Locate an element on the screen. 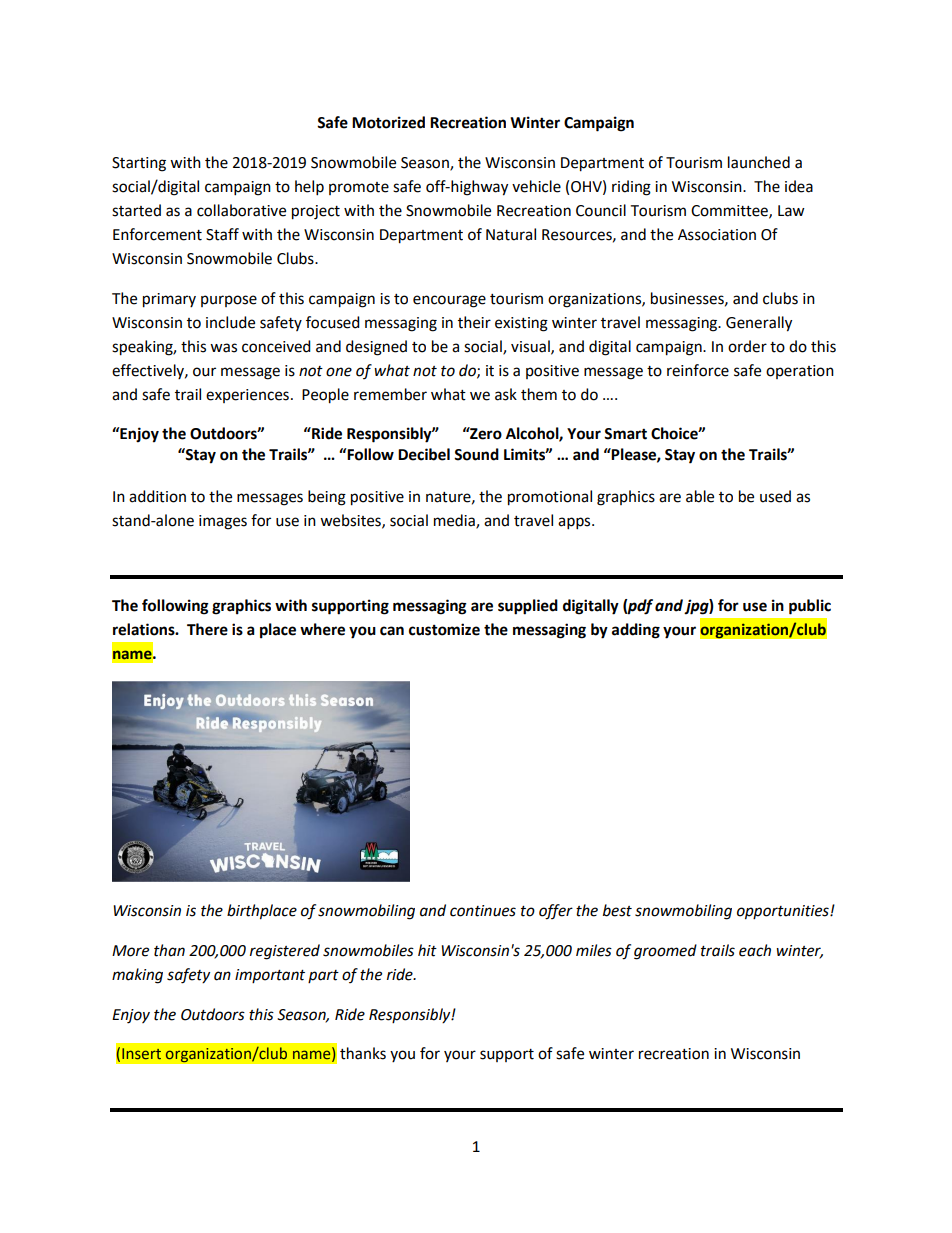  Starting is located at coordinates (139, 164).
